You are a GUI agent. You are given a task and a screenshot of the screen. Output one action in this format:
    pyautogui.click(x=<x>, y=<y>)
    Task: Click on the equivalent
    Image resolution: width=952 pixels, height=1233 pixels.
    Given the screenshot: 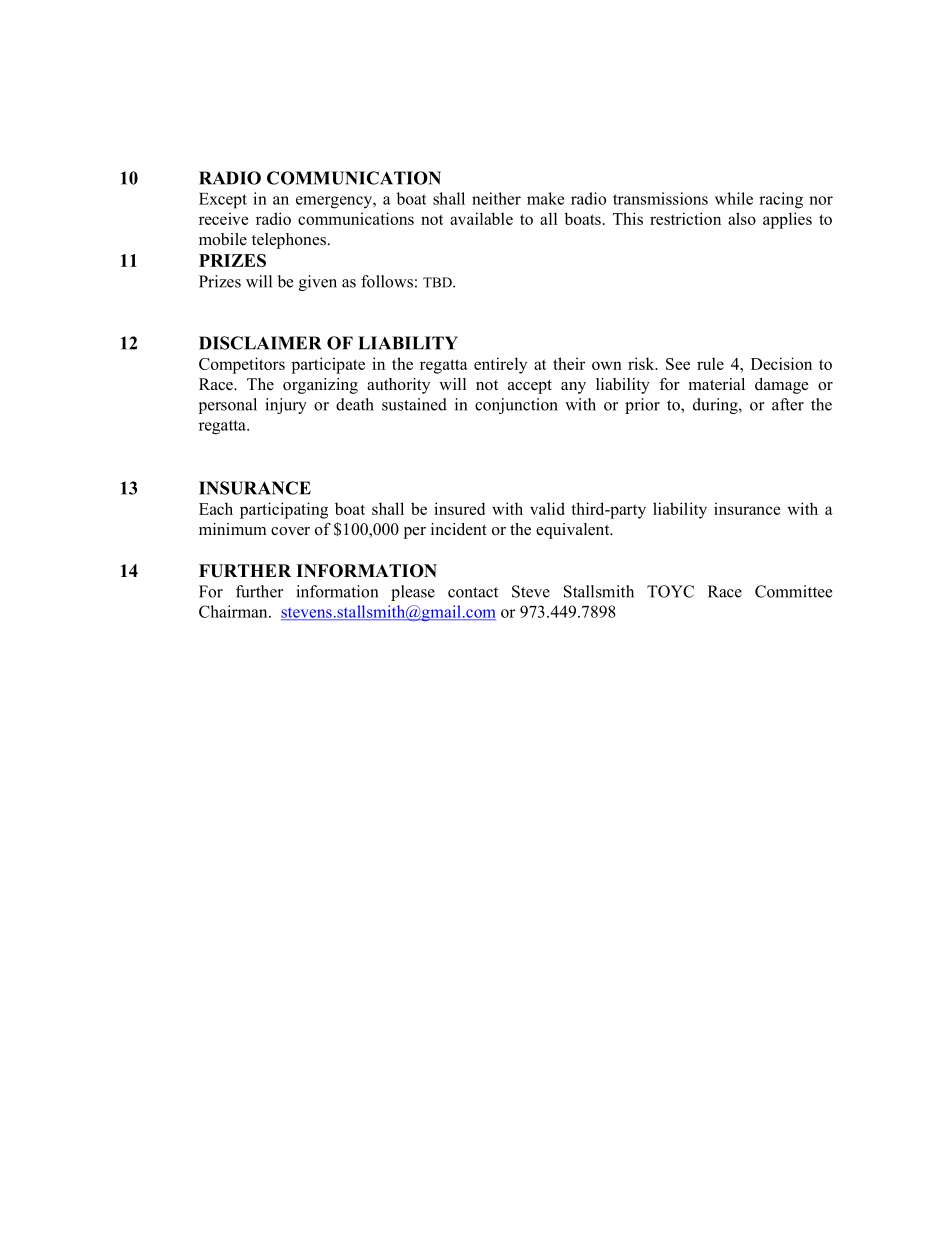 What is the action you would take?
    pyautogui.click(x=574, y=531)
